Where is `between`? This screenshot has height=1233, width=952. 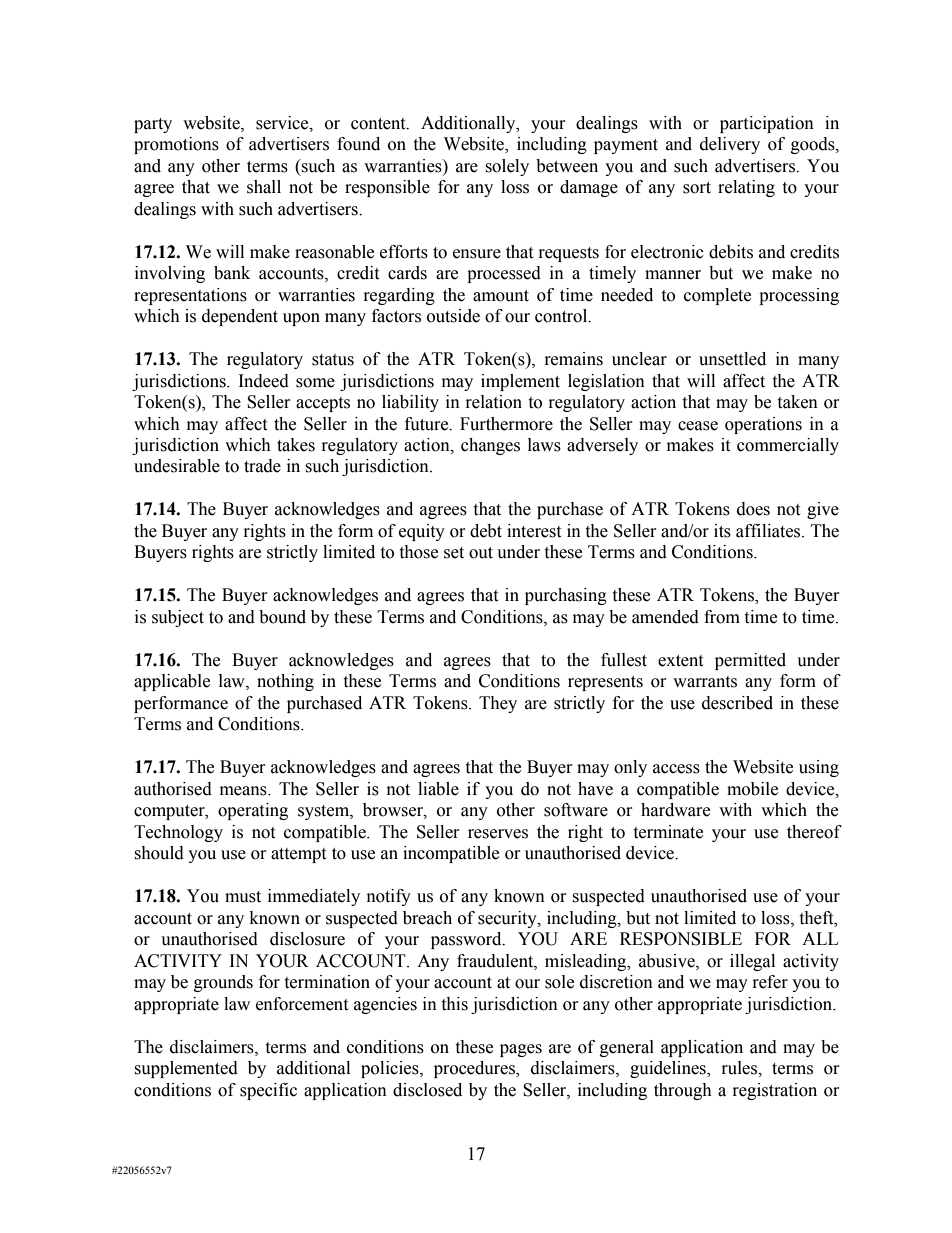 between is located at coordinates (567, 166).
